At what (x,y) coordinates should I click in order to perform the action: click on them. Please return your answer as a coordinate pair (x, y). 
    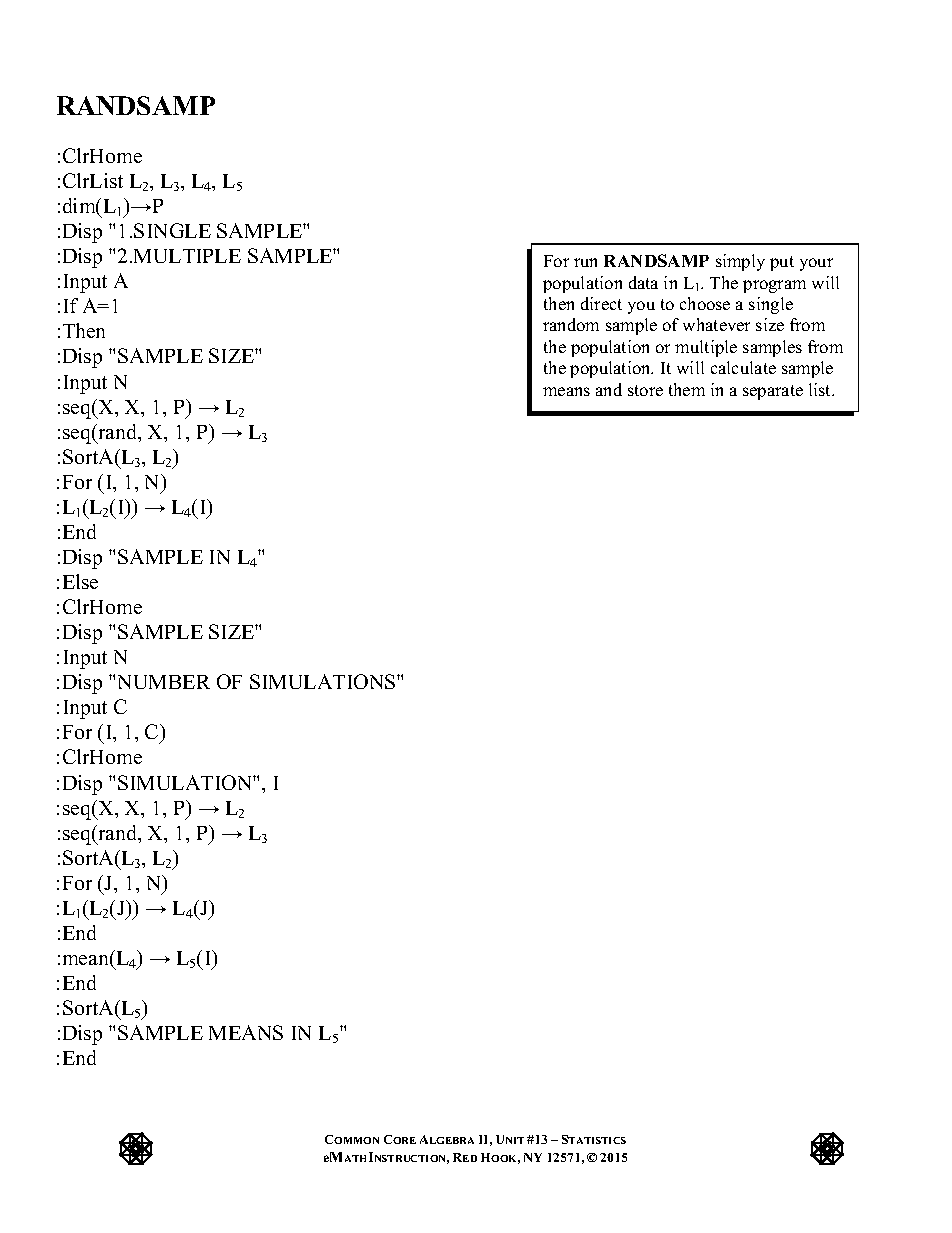
    Looking at the image, I should click on (687, 389).
